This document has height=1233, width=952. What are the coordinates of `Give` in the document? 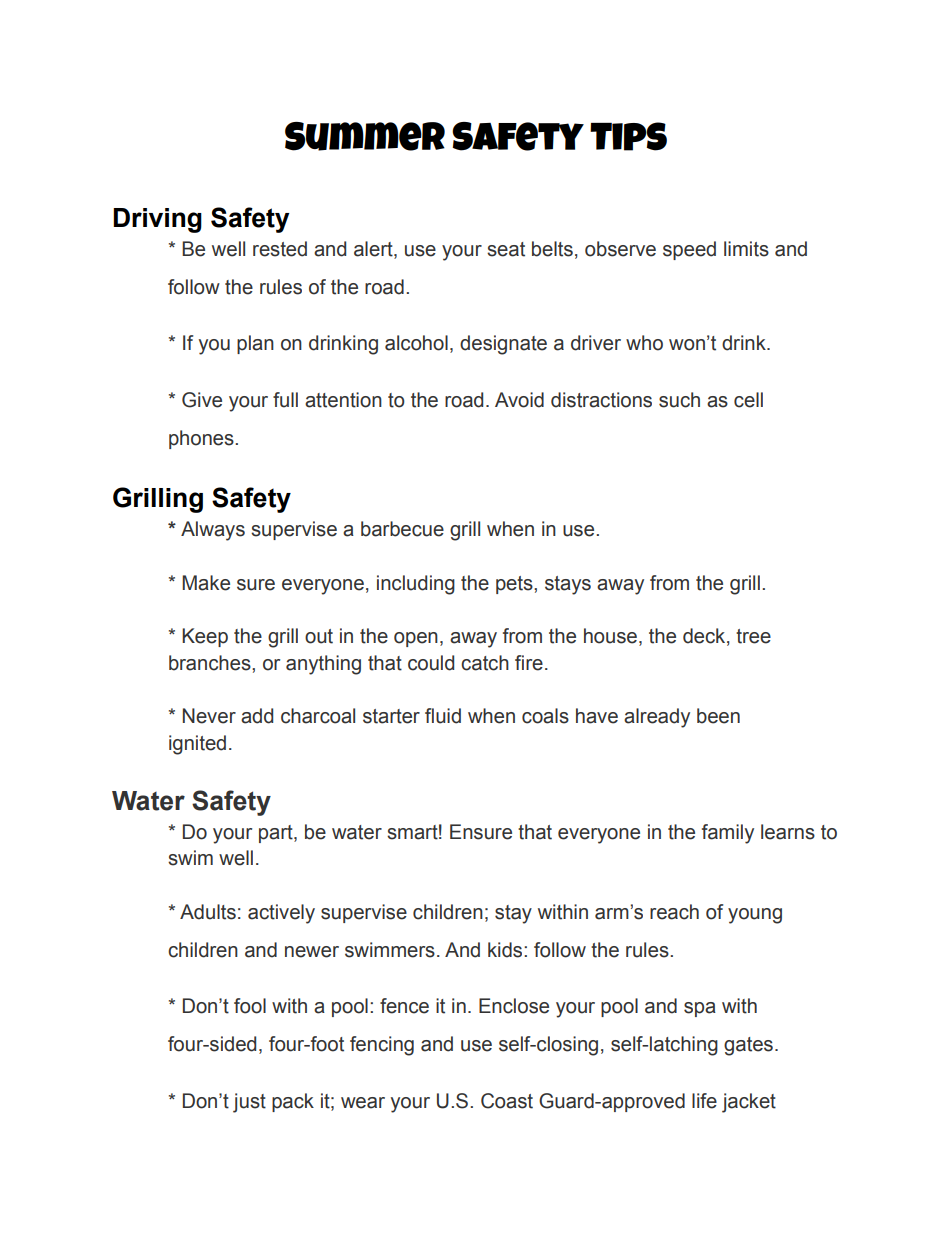 It's located at (202, 400).
